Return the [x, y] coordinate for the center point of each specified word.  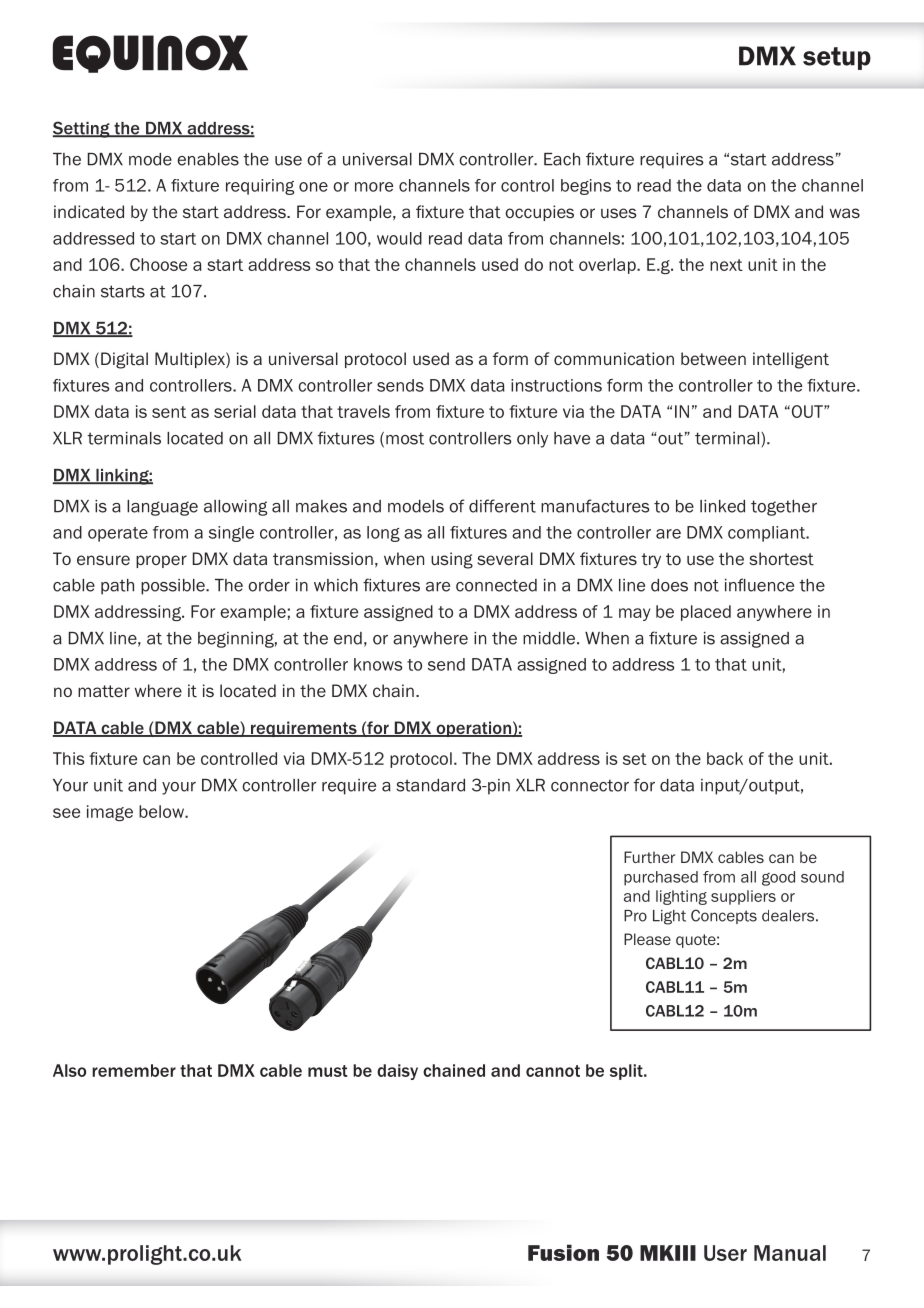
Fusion [563, 1252]
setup [837, 58]
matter [104, 691]
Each [562, 159]
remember [134, 1070]
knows [378, 664]
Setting [82, 129]
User [725, 1253]
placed [706, 613]
